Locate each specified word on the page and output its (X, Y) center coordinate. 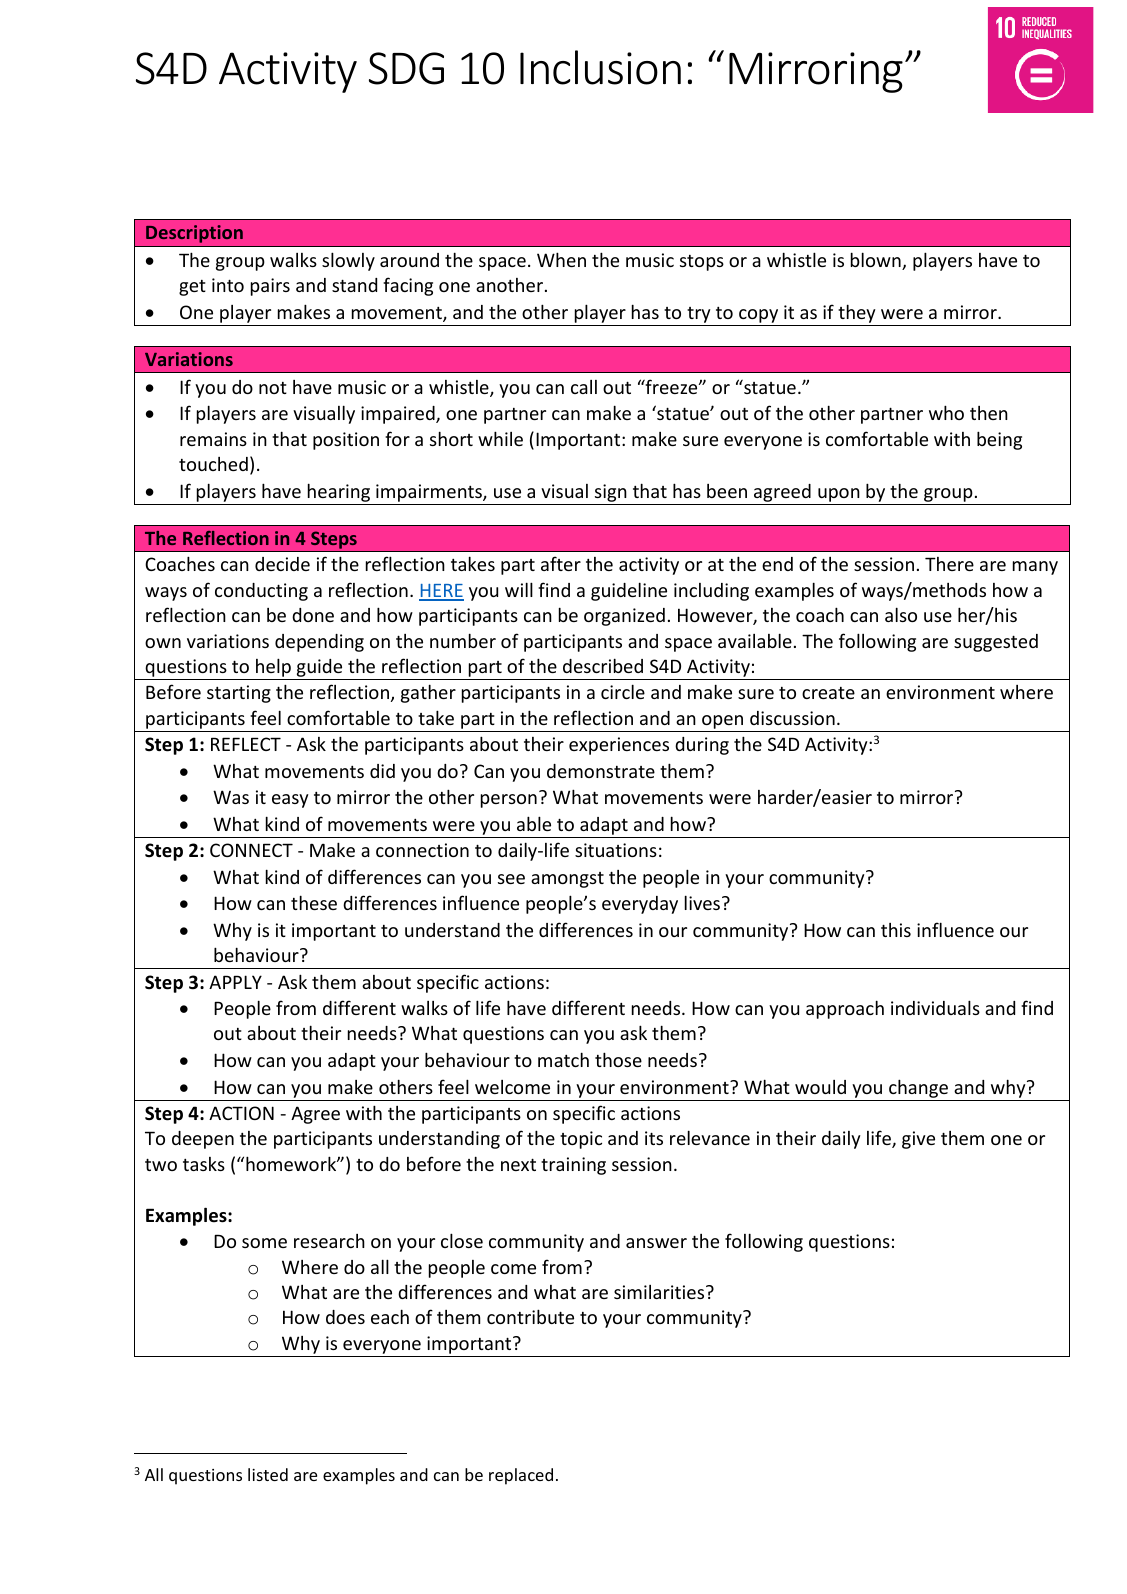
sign (611, 493)
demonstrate (601, 771)
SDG (406, 68)
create (828, 693)
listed (268, 1474)
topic (581, 1140)
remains (213, 439)
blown (877, 261)
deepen (203, 1140)
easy (290, 801)
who (946, 412)
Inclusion (600, 67)
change (918, 1088)
